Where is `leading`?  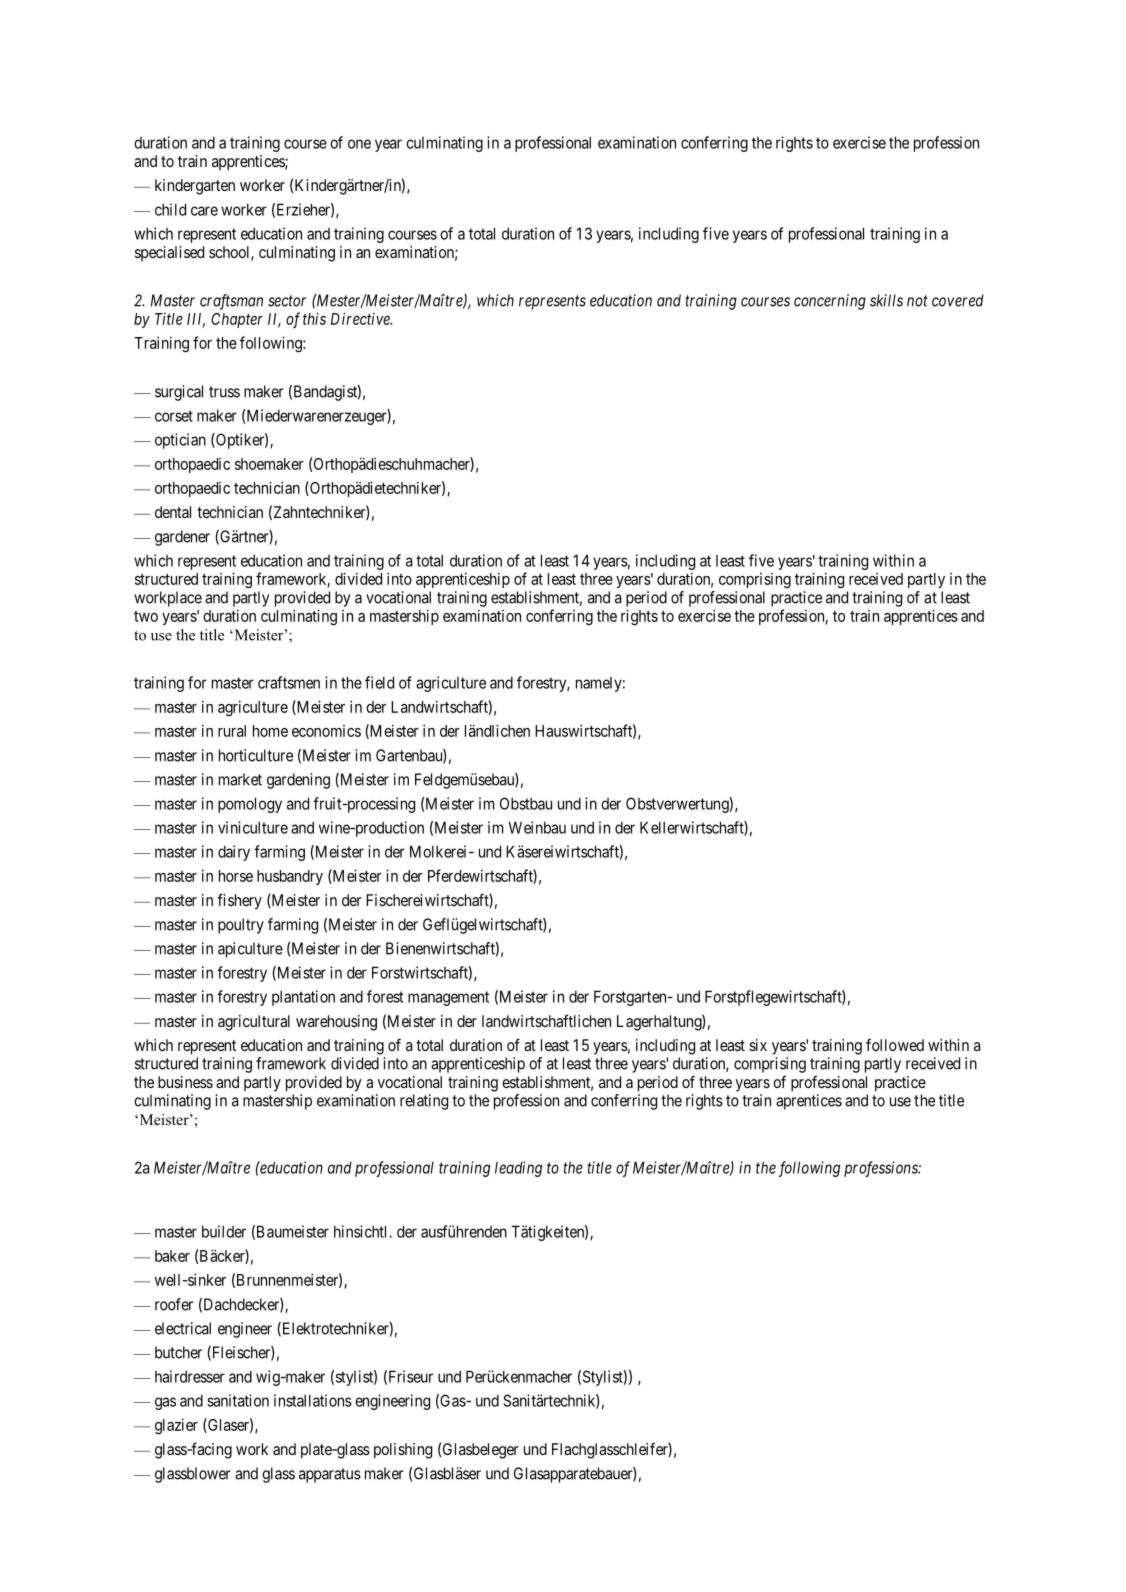 leading is located at coordinates (518, 1169).
